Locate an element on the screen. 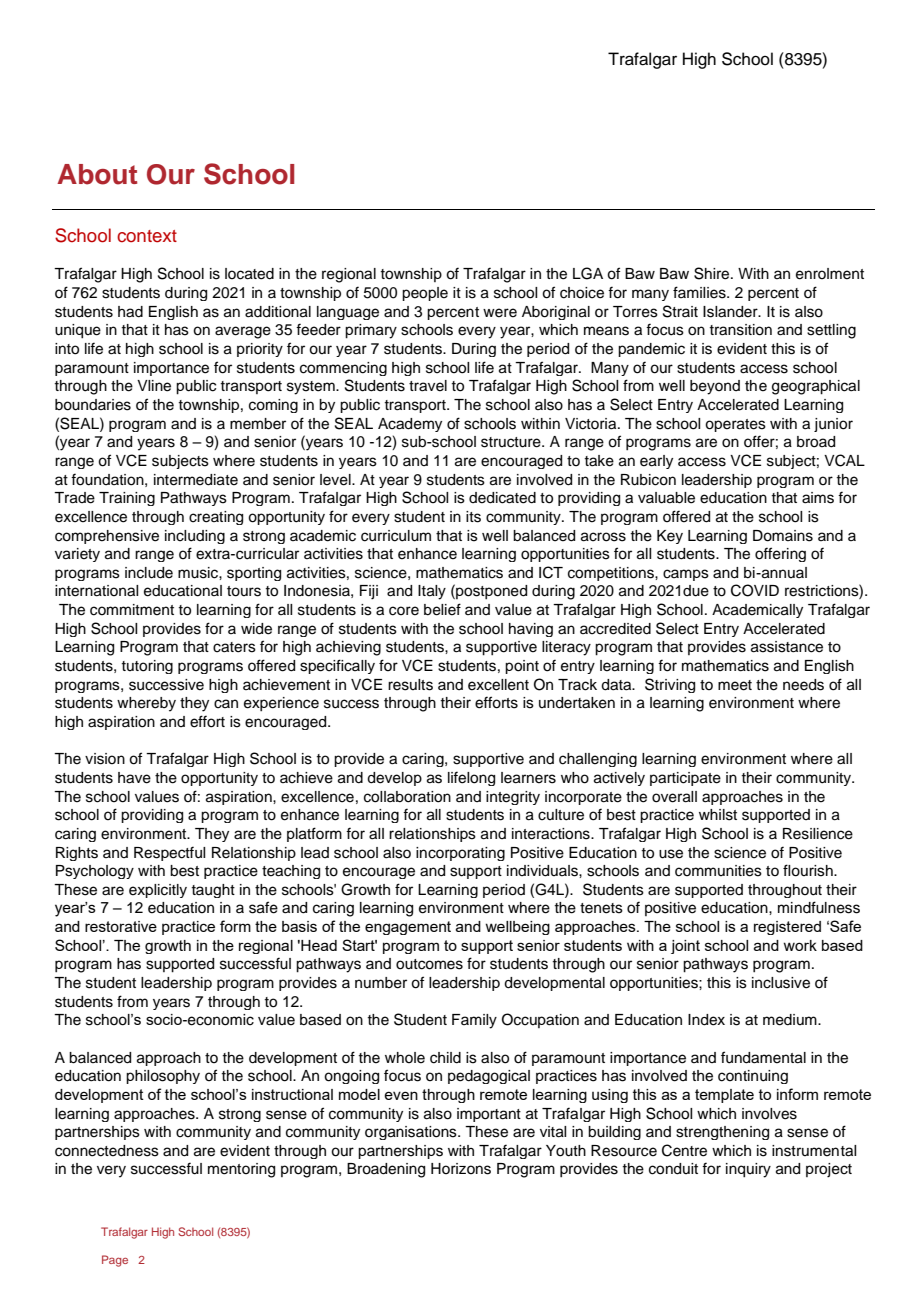 The width and height of the screenshot is (924, 1308). explicitly is located at coordinates (158, 891).
